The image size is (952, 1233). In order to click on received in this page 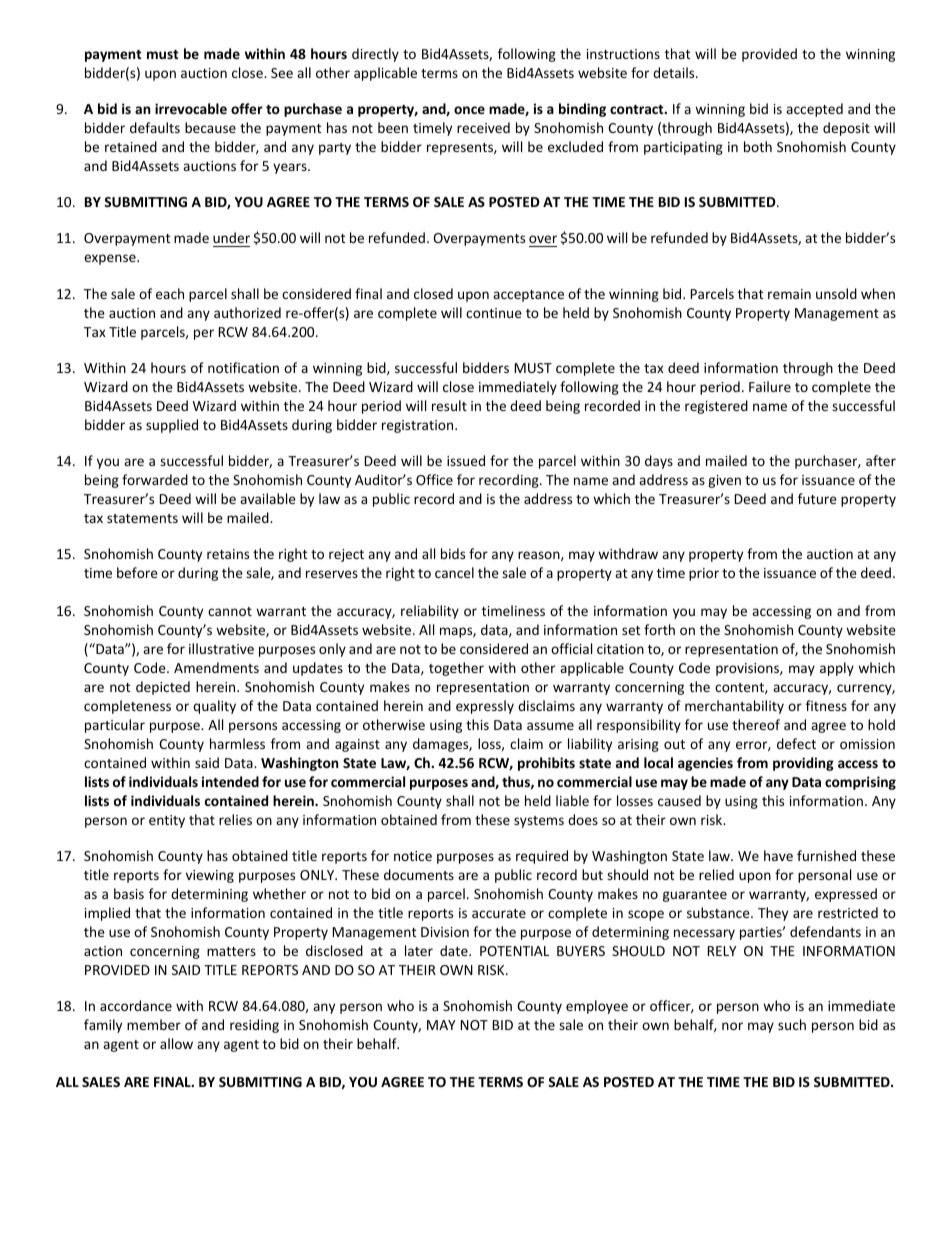, I will do `click(483, 127)`.
